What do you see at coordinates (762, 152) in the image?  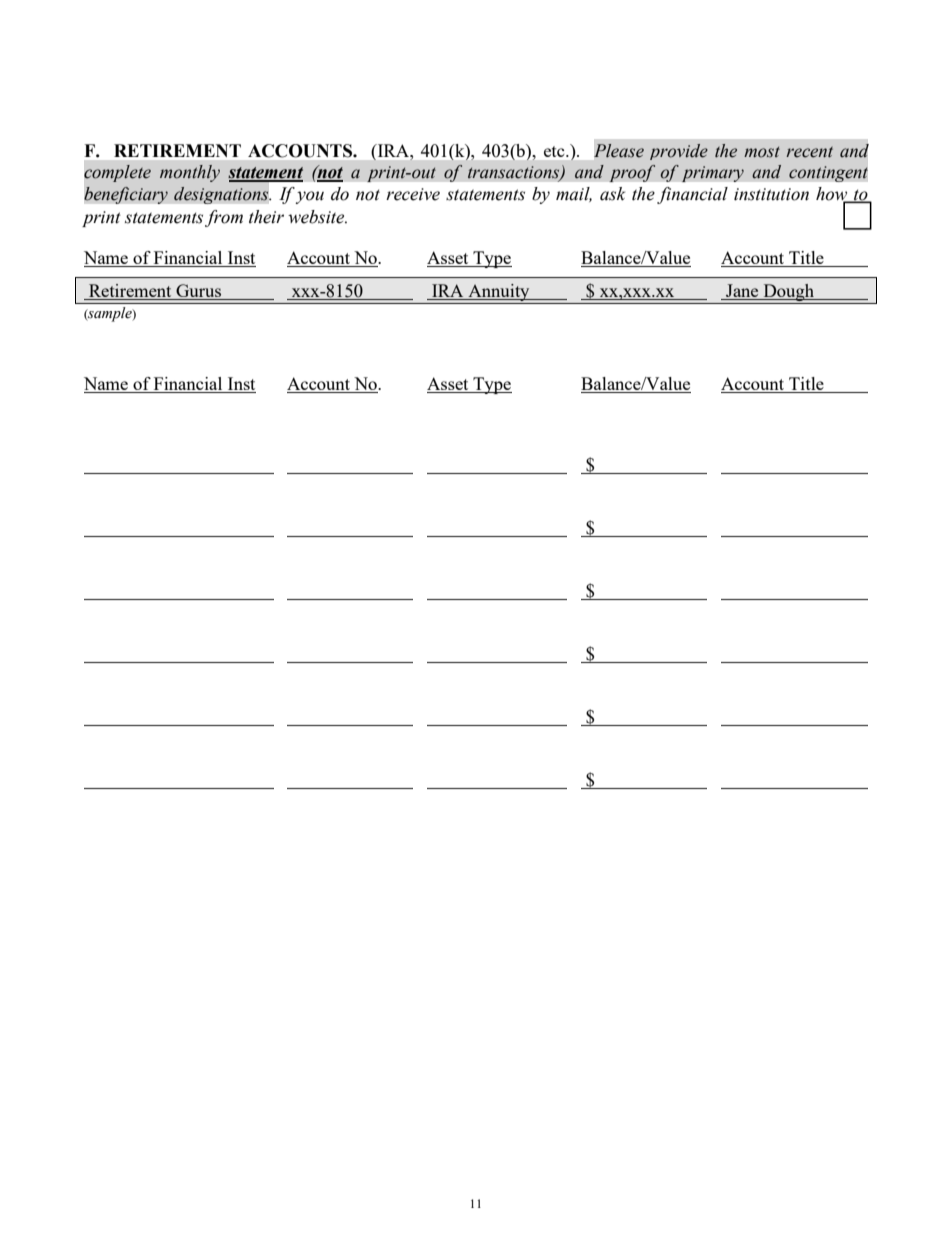 I see `most` at bounding box center [762, 152].
